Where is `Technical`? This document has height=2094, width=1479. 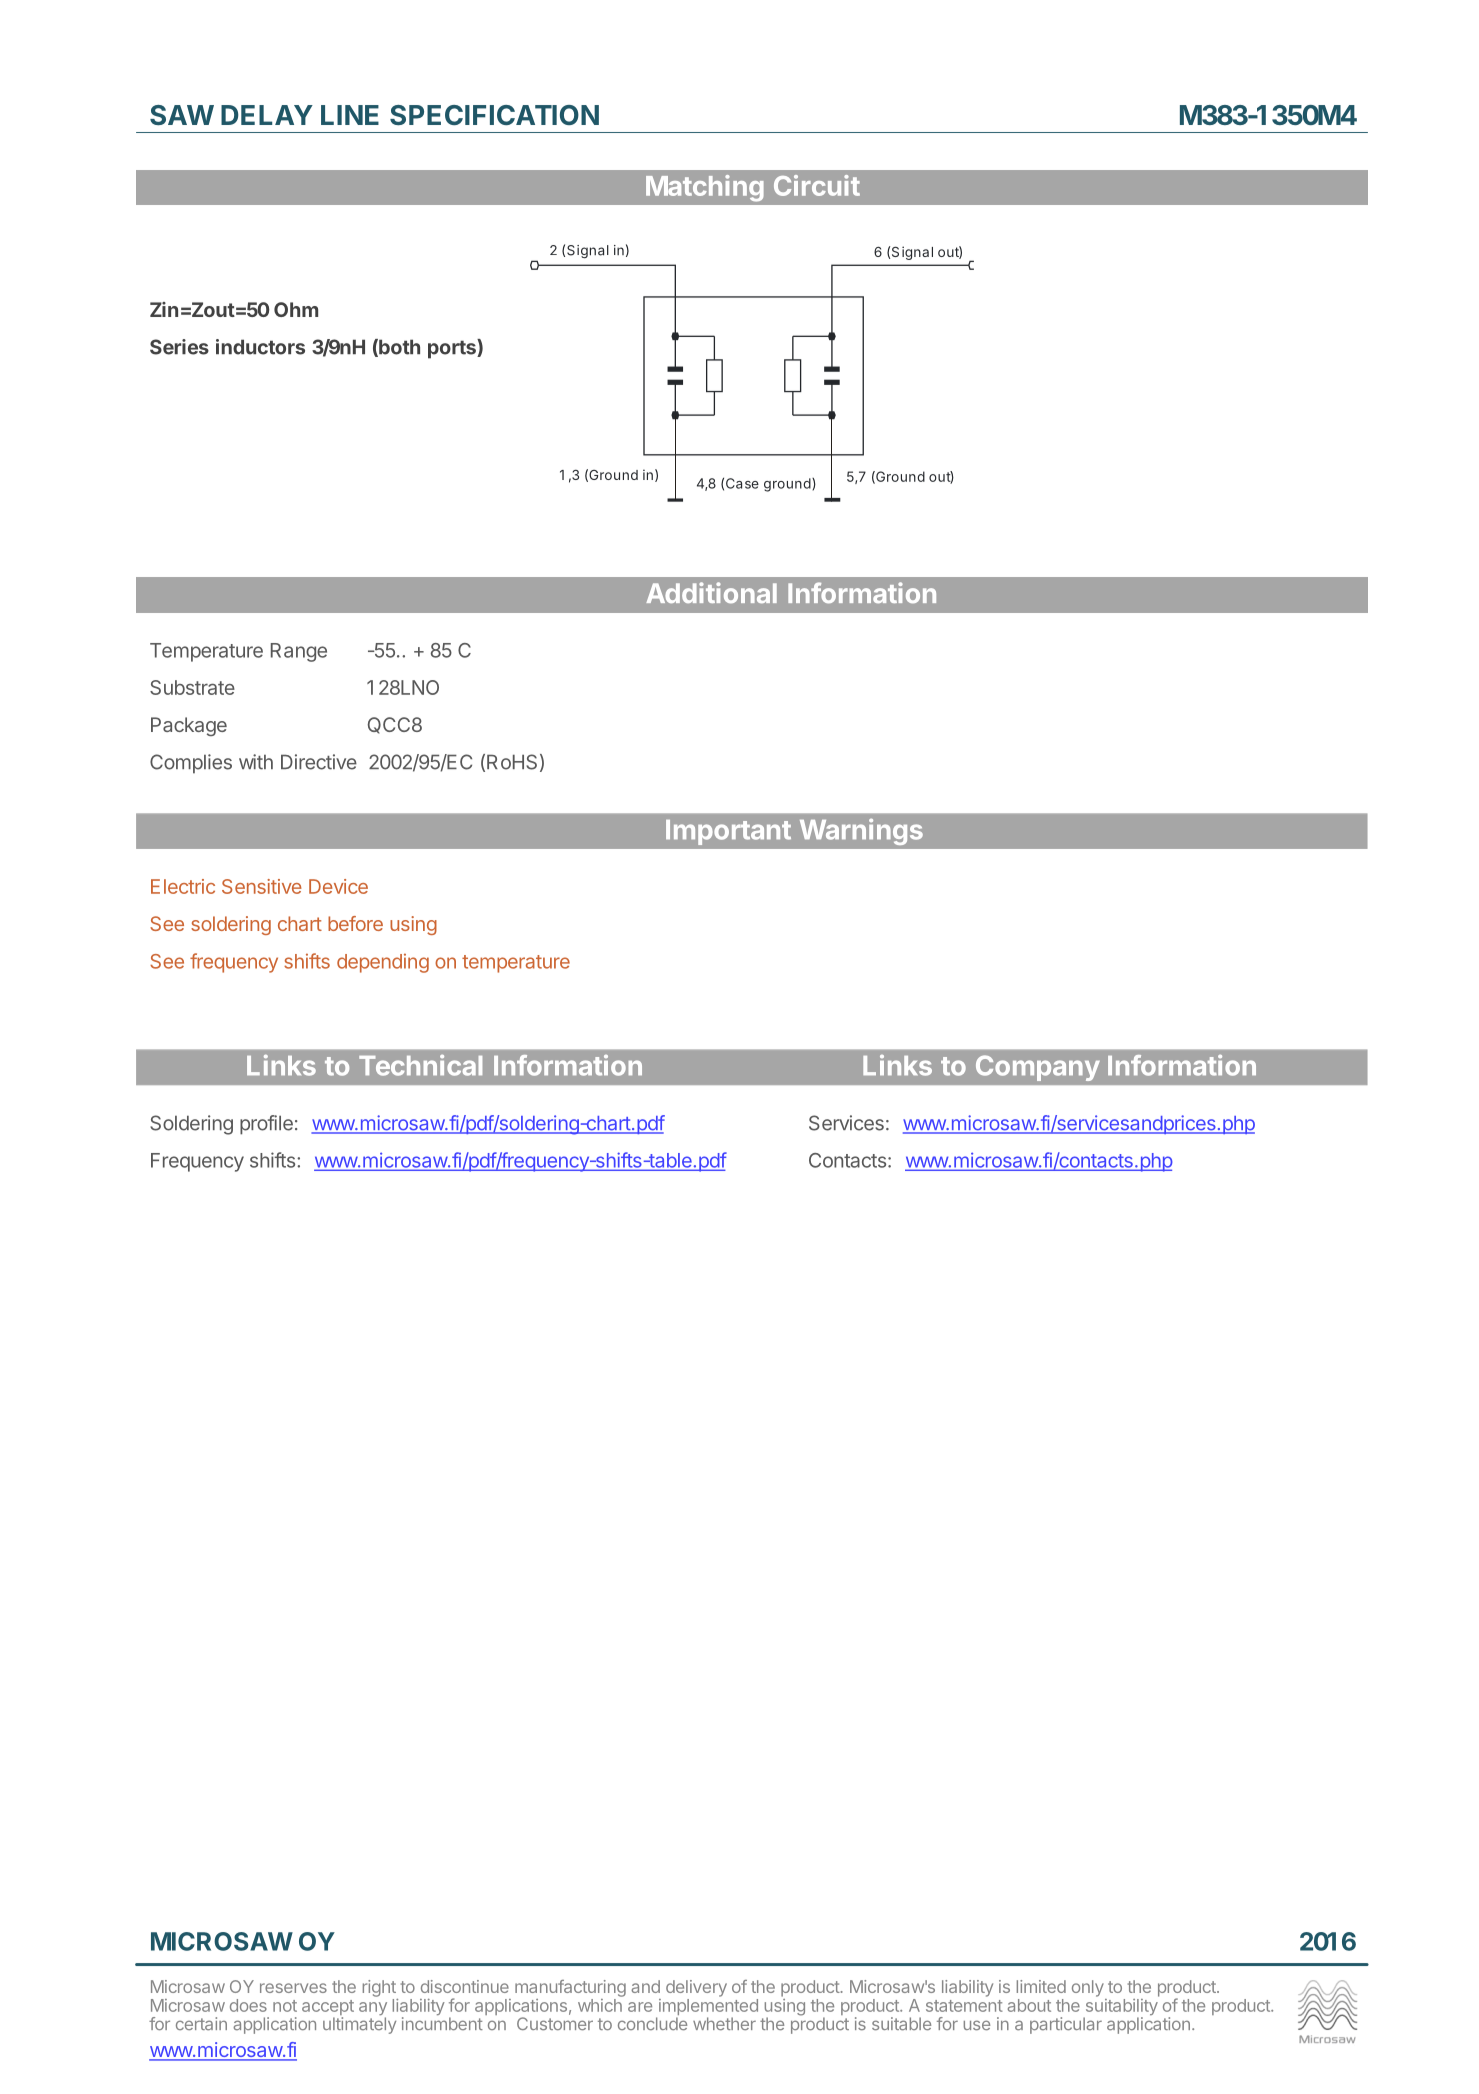
Technical is located at coordinates (420, 1065).
